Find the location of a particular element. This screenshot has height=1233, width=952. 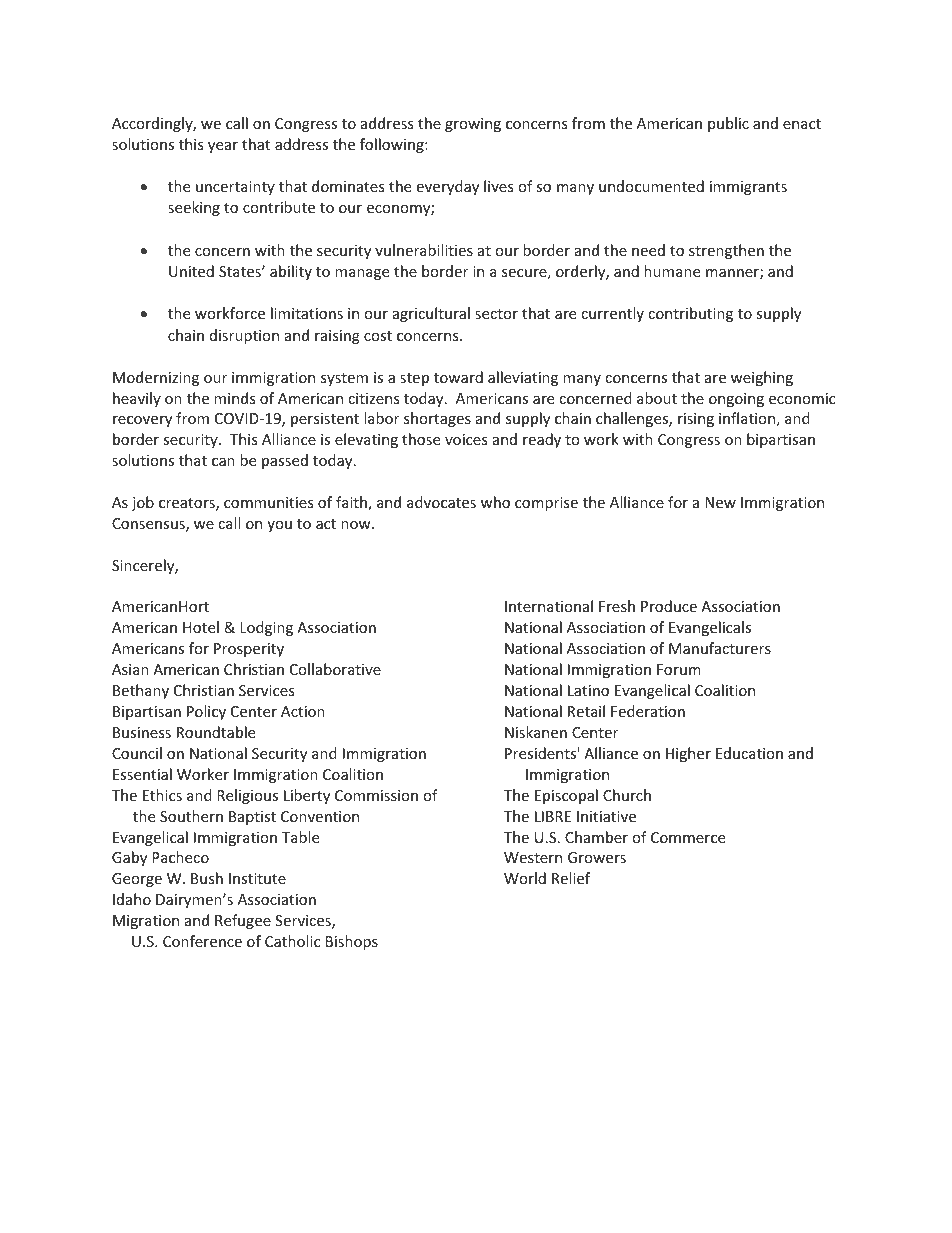

Retail is located at coordinates (586, 711).
